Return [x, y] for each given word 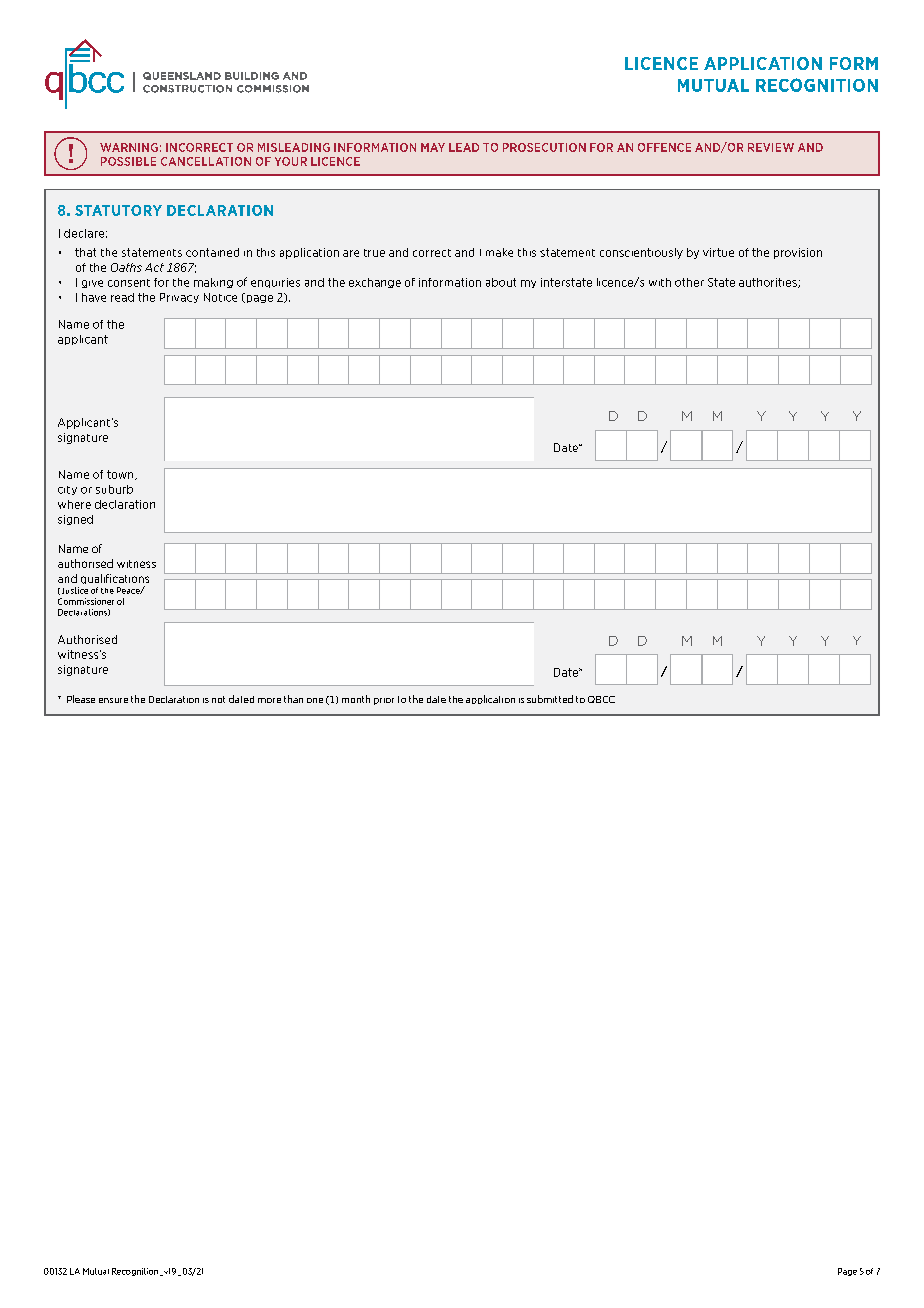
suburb [114, 489]
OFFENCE [664, 147]
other [689, 282]
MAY [433, 147]
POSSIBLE [128, 161]
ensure [113, 700]
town [121, 475]
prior [384, 701]
